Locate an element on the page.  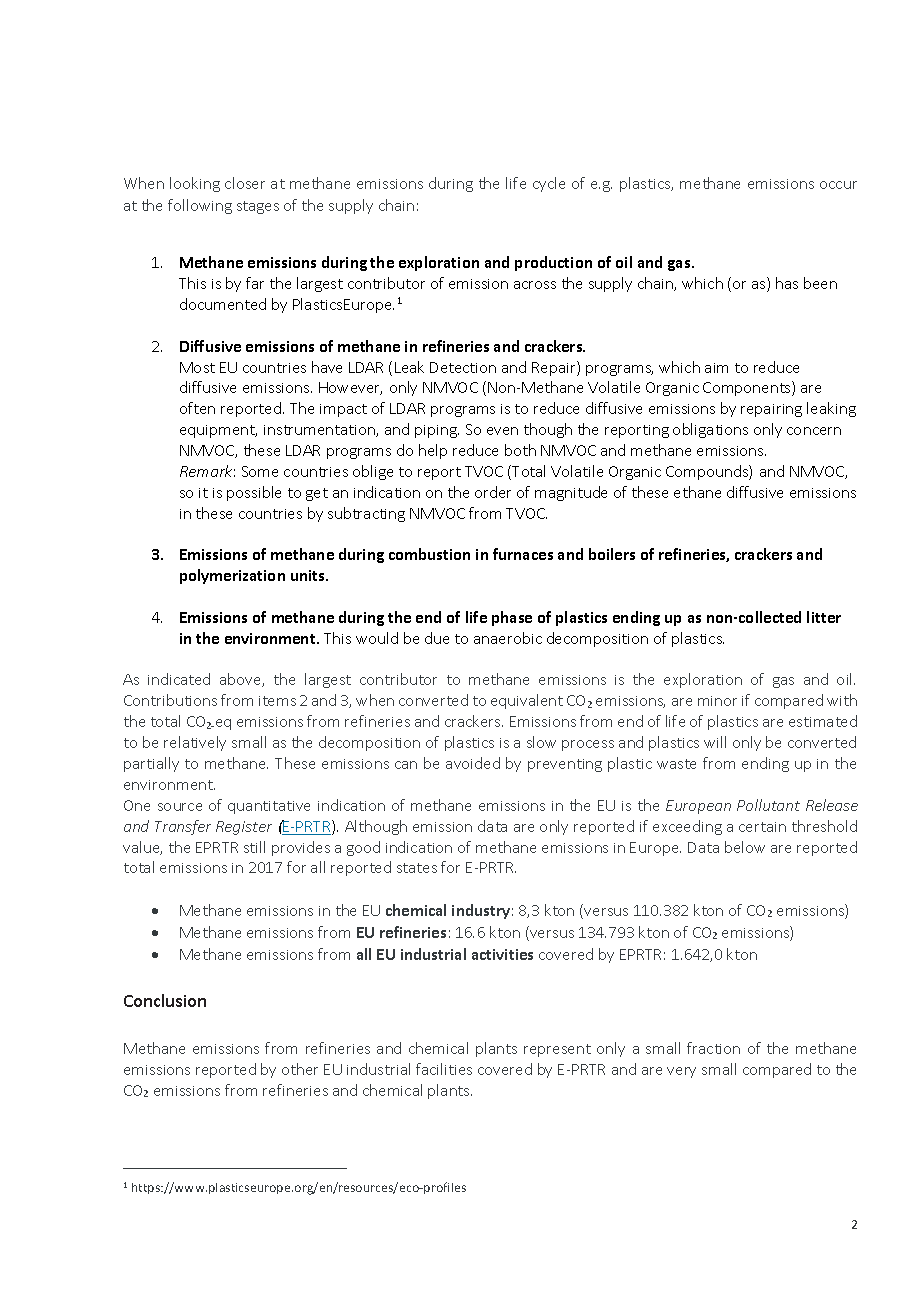
other is located at coordinates (300, 1069).
